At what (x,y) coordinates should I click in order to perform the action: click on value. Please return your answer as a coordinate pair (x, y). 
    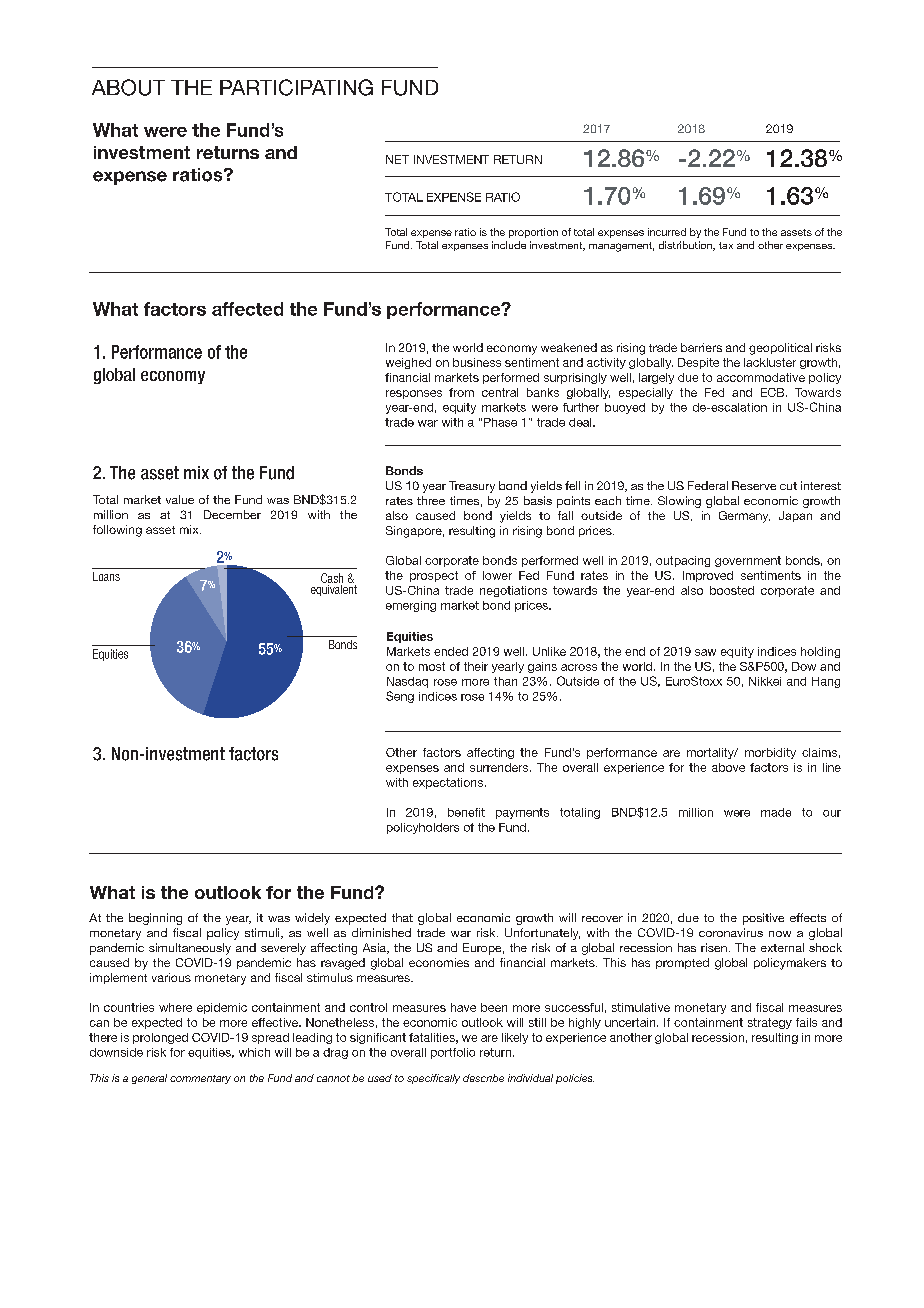
    Looking at the image, I should click on (180, 499).
